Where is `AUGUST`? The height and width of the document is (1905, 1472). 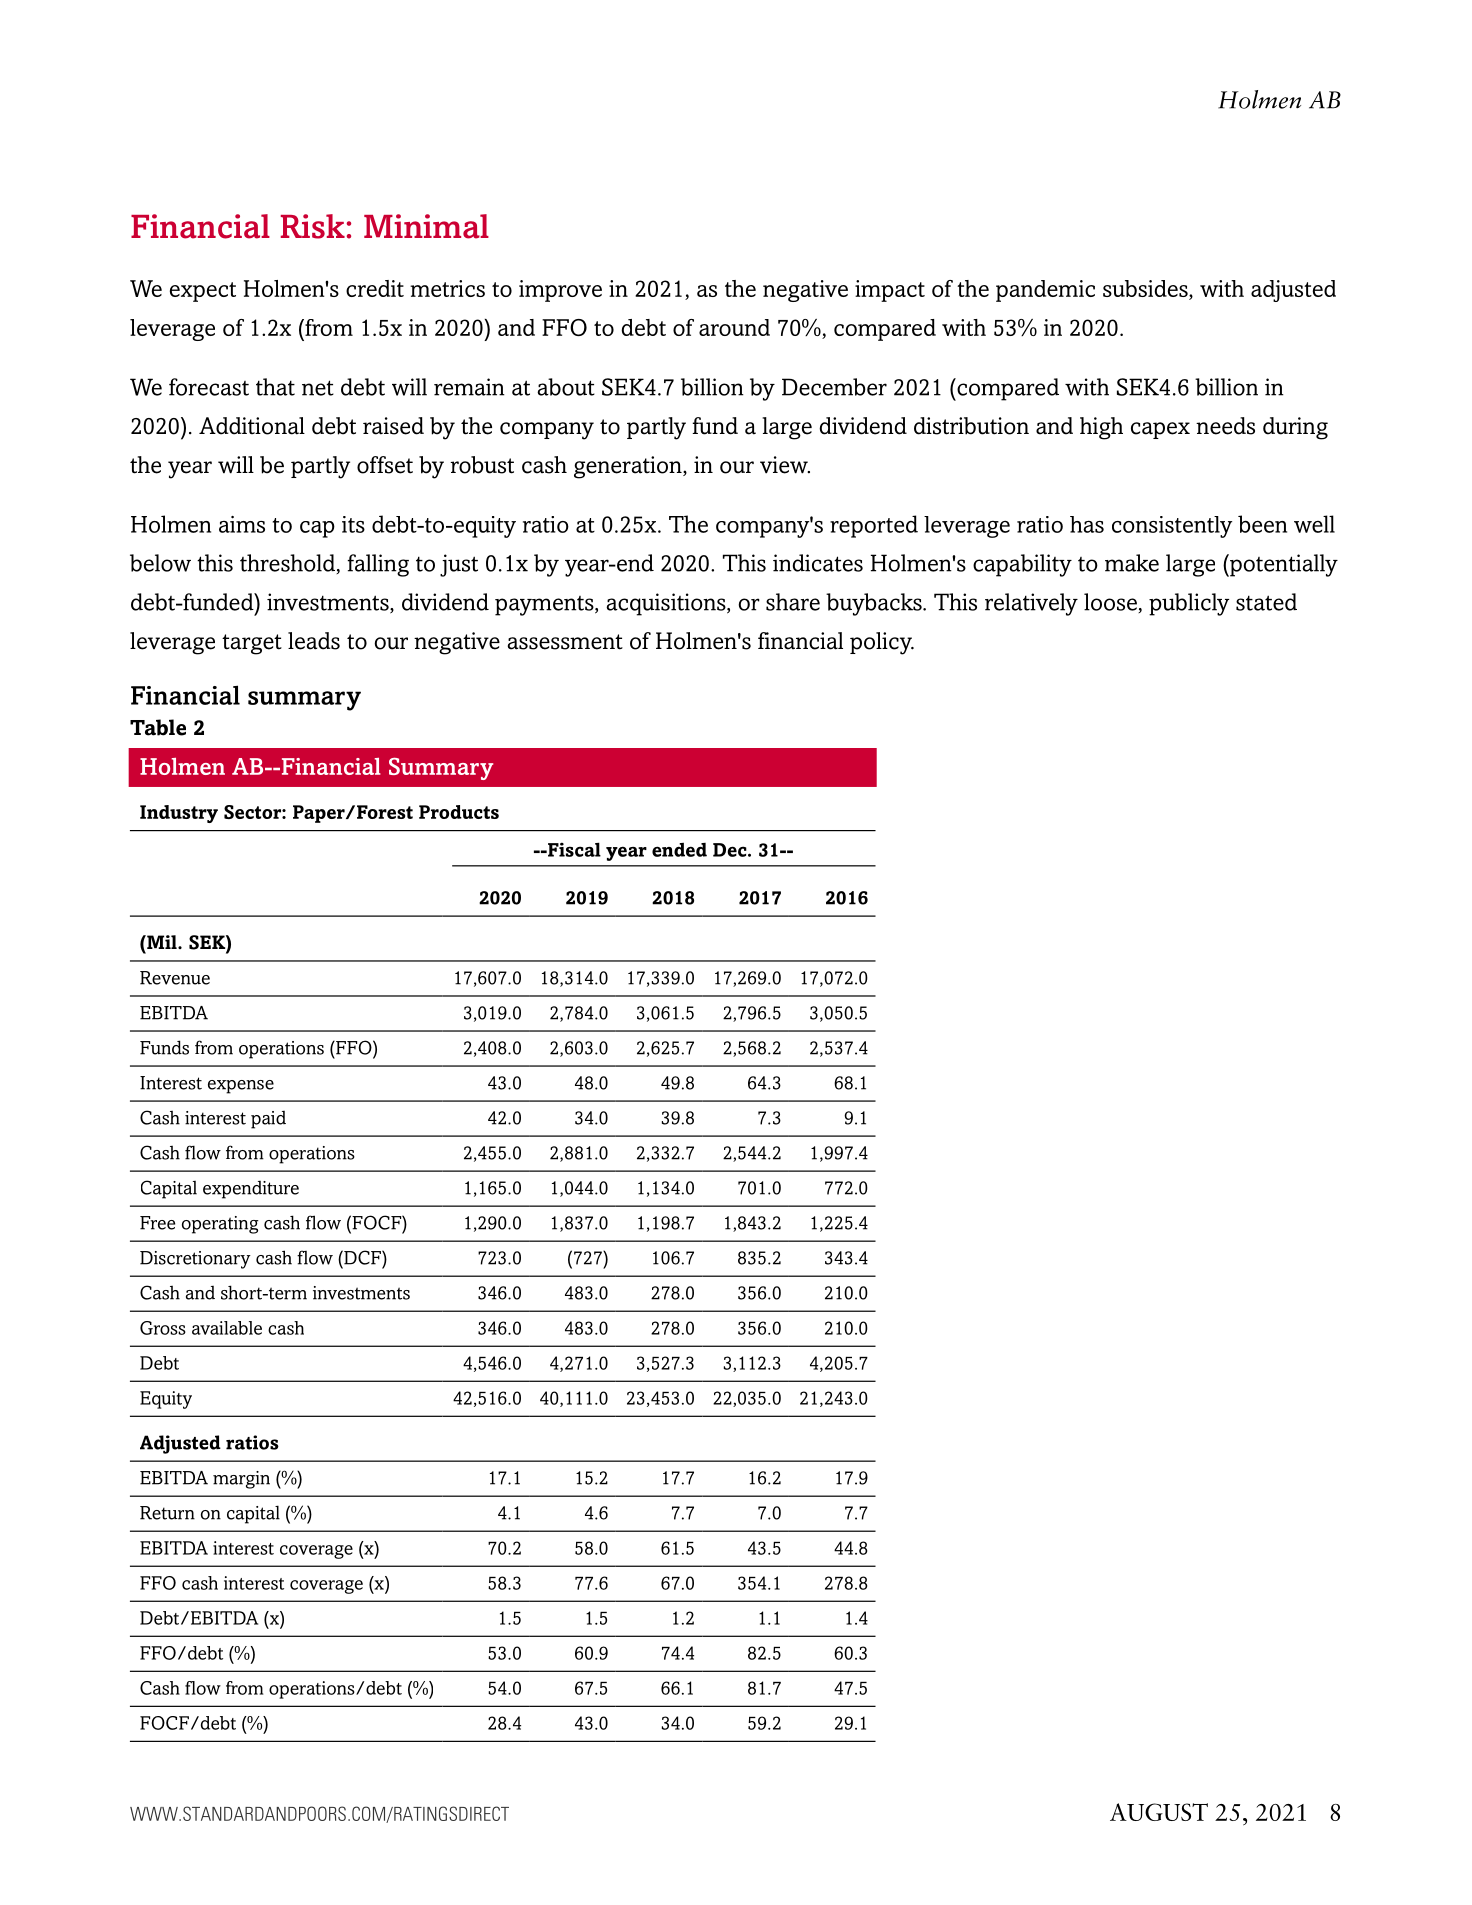 AUGUST is located at coordinates (1159, 1812).
